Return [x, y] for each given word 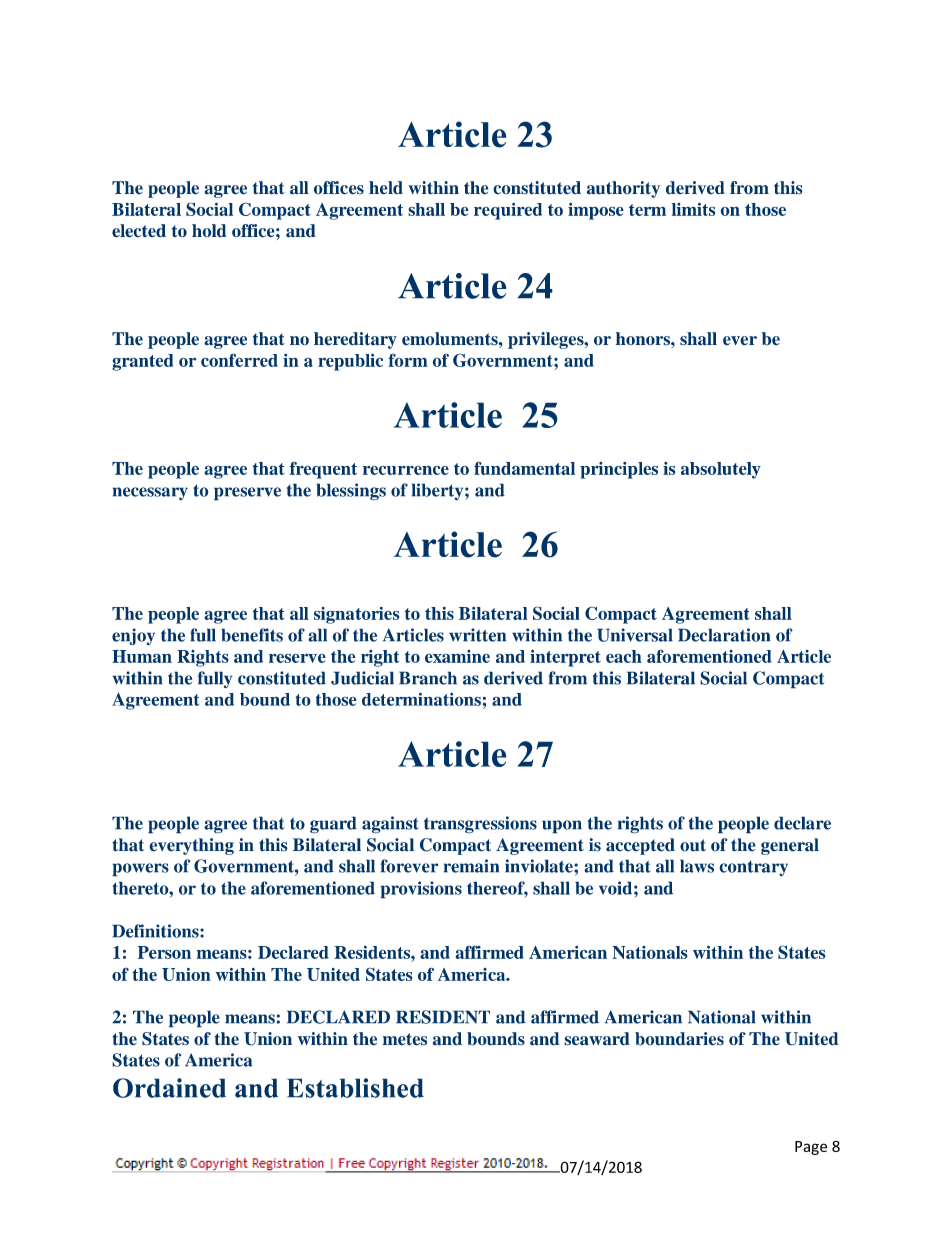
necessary [150, 493]
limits [693, 209]
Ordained [169, 1088]
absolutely [721, 470]
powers [140, 870]
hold [209, 231]
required [508, 211]
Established [355, 1088]
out [693, 845]
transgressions [480, 825]
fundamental [524, 468]
